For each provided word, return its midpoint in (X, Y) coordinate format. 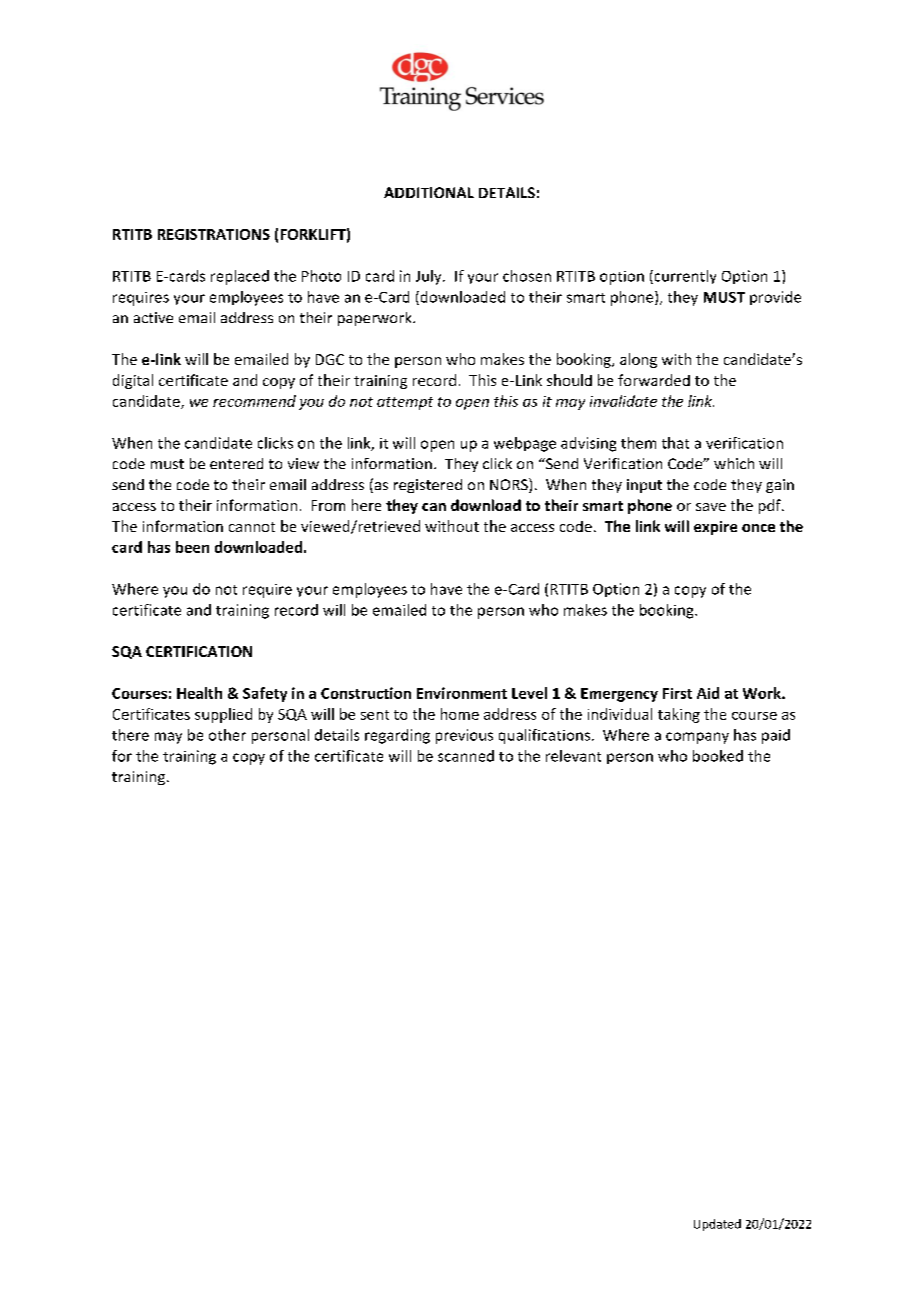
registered (428, 486)
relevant (573, 756)
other (227, 735)
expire (715, 528)
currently (684, 277)
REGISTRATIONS (214, 234)
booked (718, 756)
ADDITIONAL (429, 192)
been (192, 547)
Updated (717, 1225)
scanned (466, 756)
